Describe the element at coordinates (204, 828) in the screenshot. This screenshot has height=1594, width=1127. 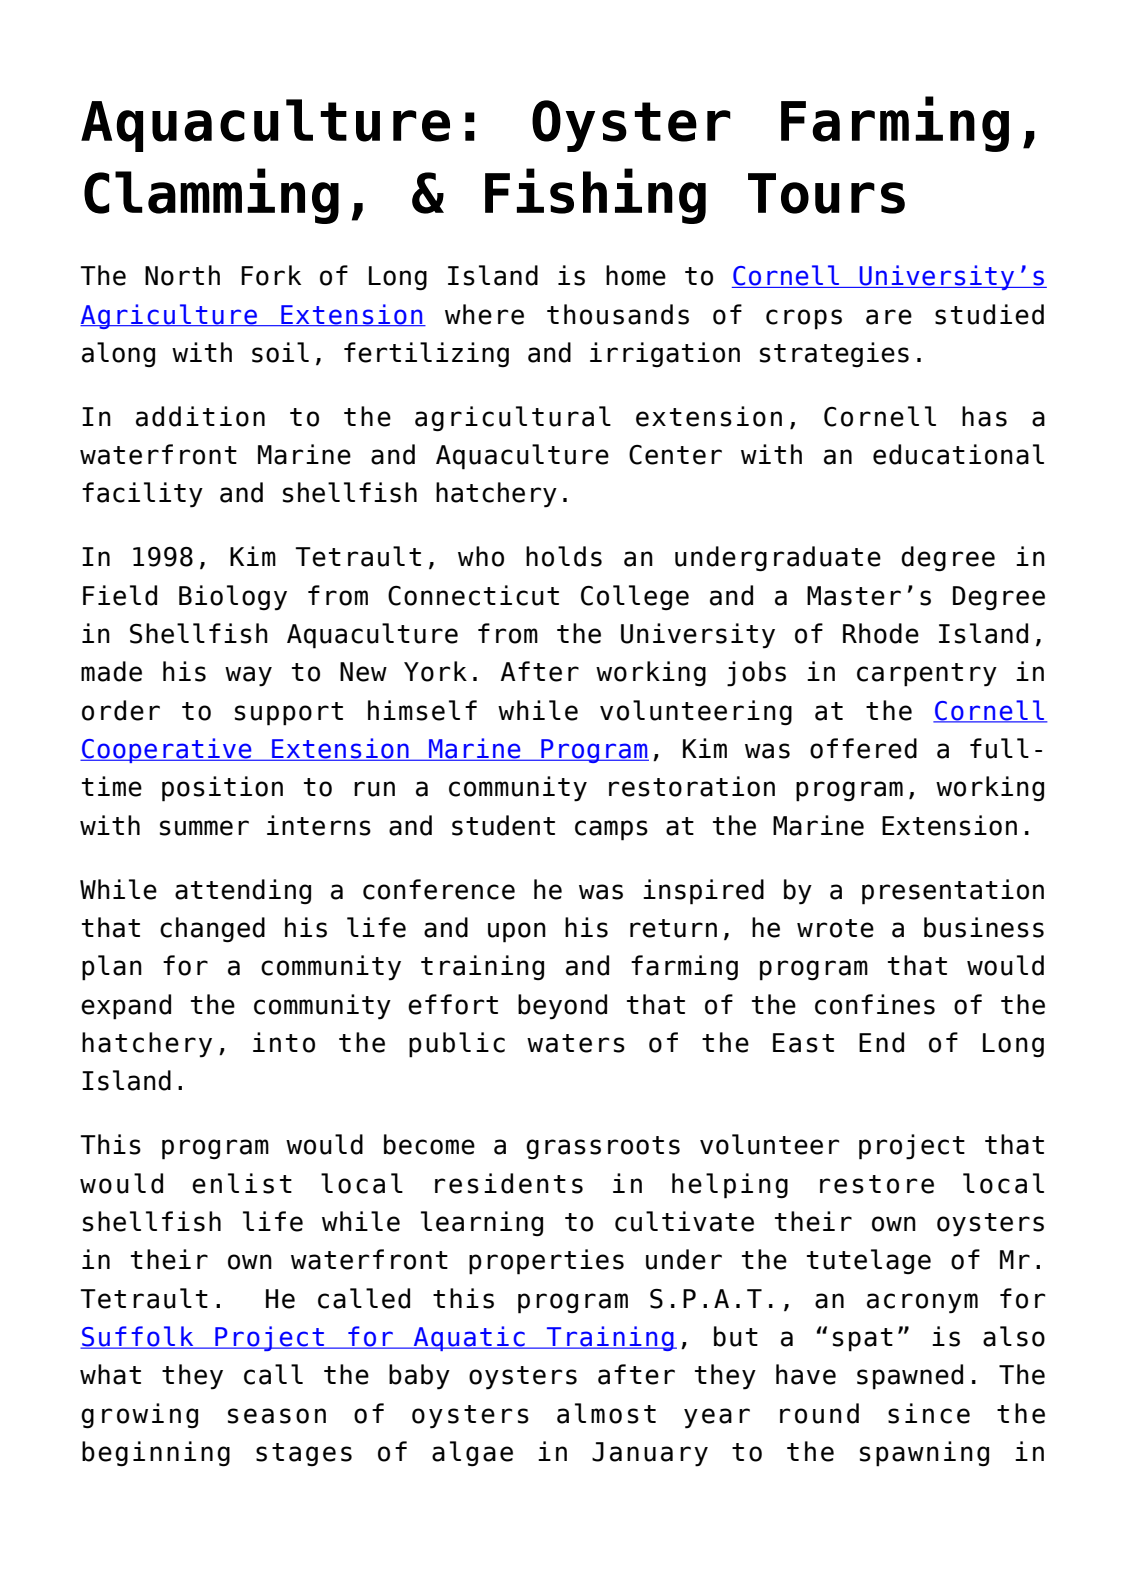
I see `summer` at that location.
